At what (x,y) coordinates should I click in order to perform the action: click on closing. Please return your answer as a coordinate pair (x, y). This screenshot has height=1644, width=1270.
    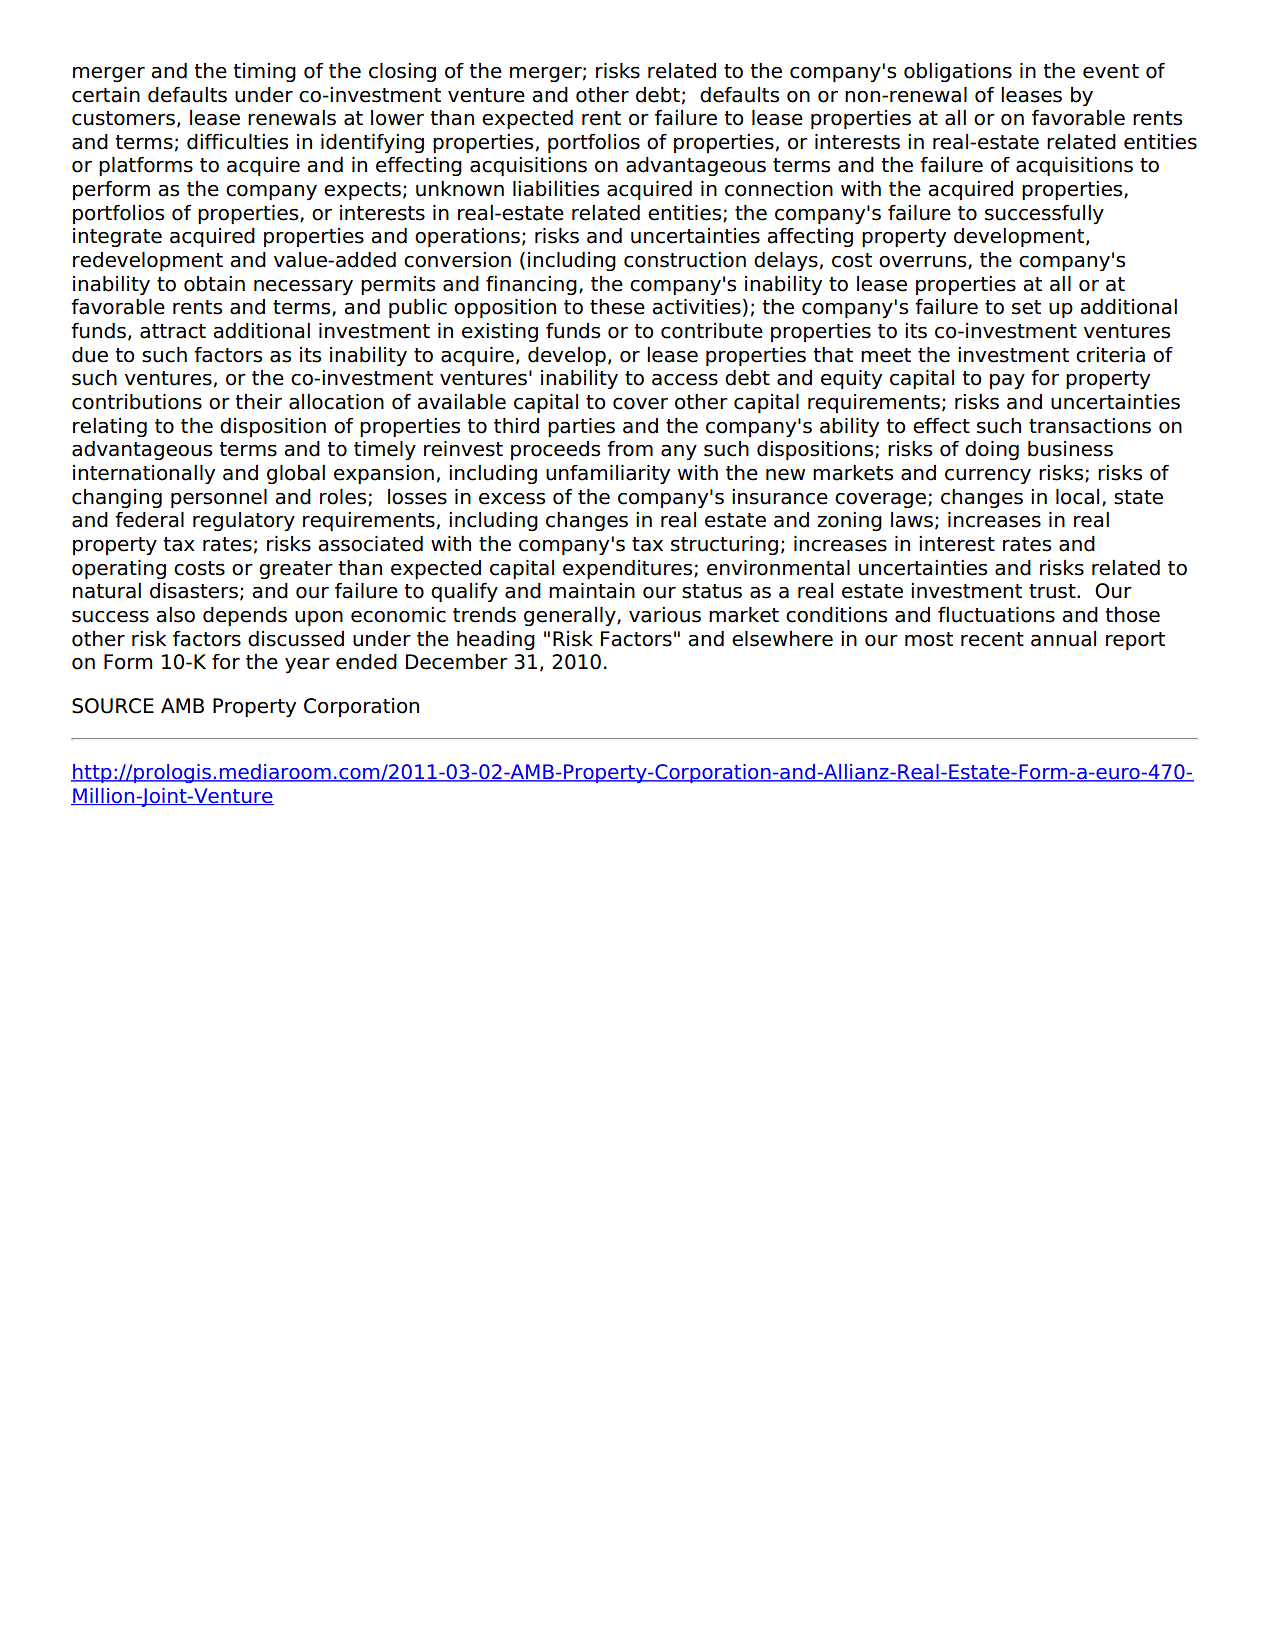
    Looking at the image, I should click on (402, 72).
